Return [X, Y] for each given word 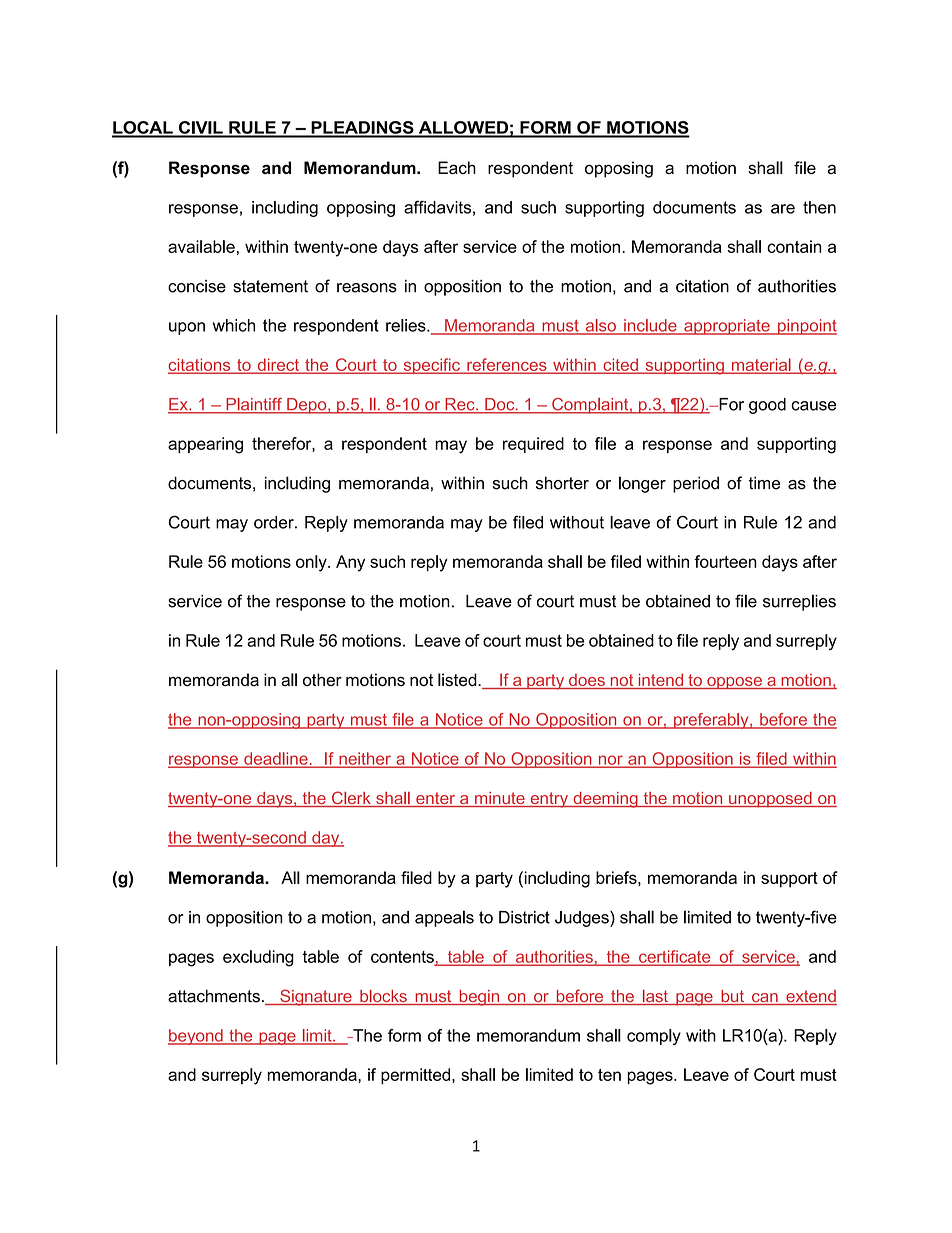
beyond [196, 1037]
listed [458, 680]
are [783, 209]
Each [457, 167]
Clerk [351, 799]
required [533, 445]
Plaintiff [254, 405]
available [201, 246]
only [312, 563]
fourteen [725, 561]
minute [500, 799]
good [767, 406]
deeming [605, 800]
